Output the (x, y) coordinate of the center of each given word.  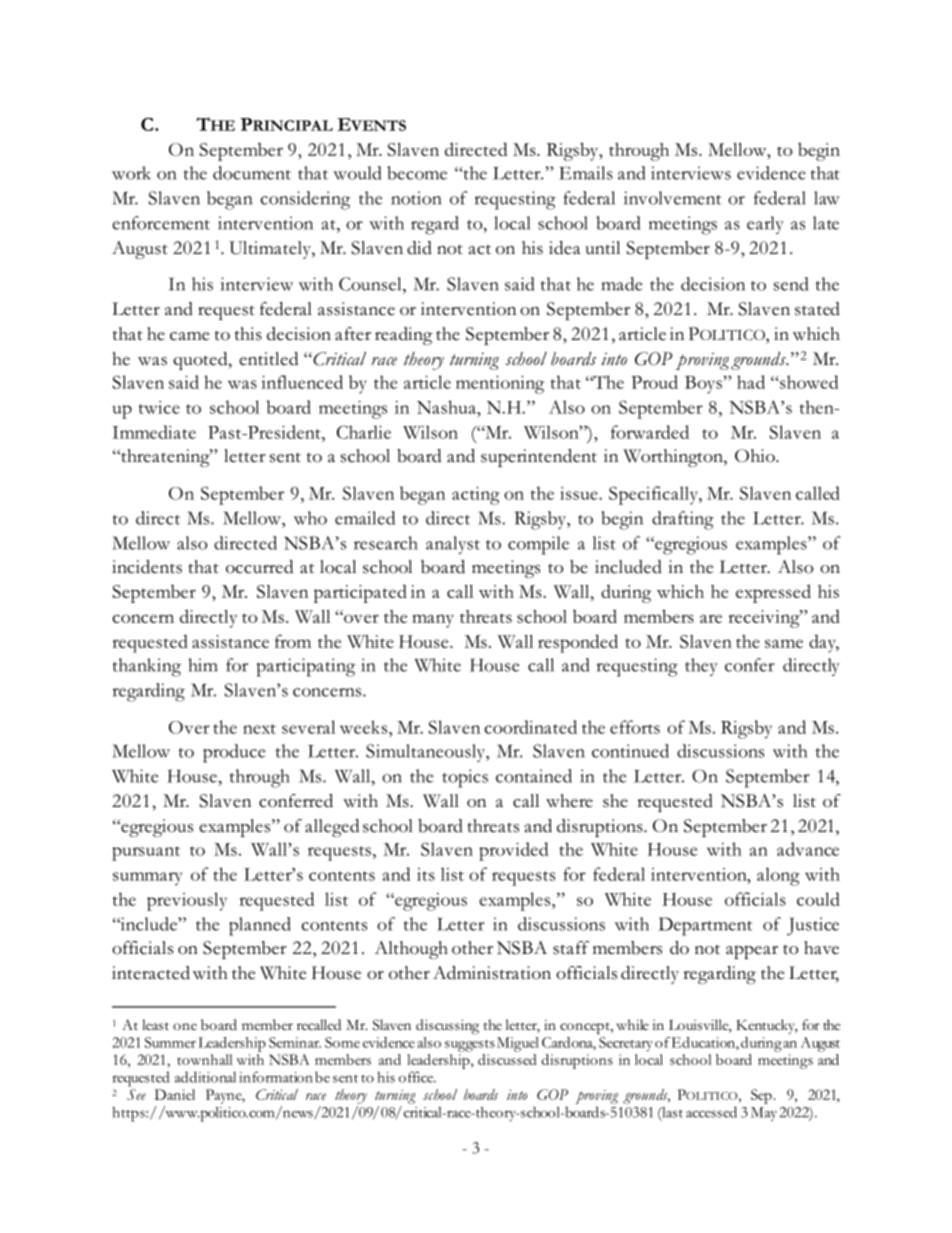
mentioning (500, 385)
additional (205, 1077)
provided (513, 851)
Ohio (756, 456)
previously (187, 901)
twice (159, 407)
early (765, 225)
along (778, 876)
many (433, 621)
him (202, 665)
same (784, 643)
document (252, 173)
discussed (507, 1059)
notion (416, 198)
